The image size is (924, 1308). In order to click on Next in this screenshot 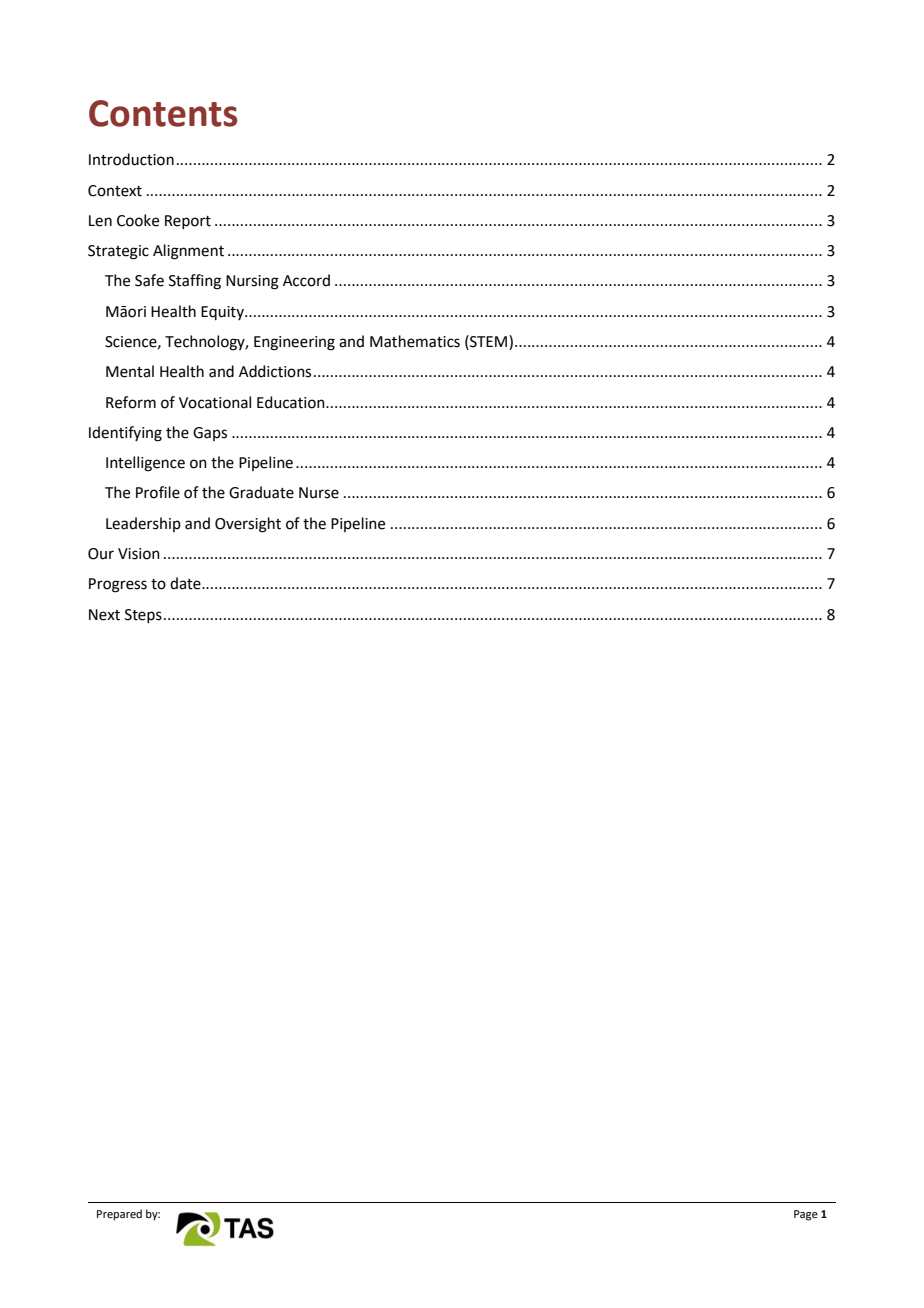, I will do `click(104, 615)`.
